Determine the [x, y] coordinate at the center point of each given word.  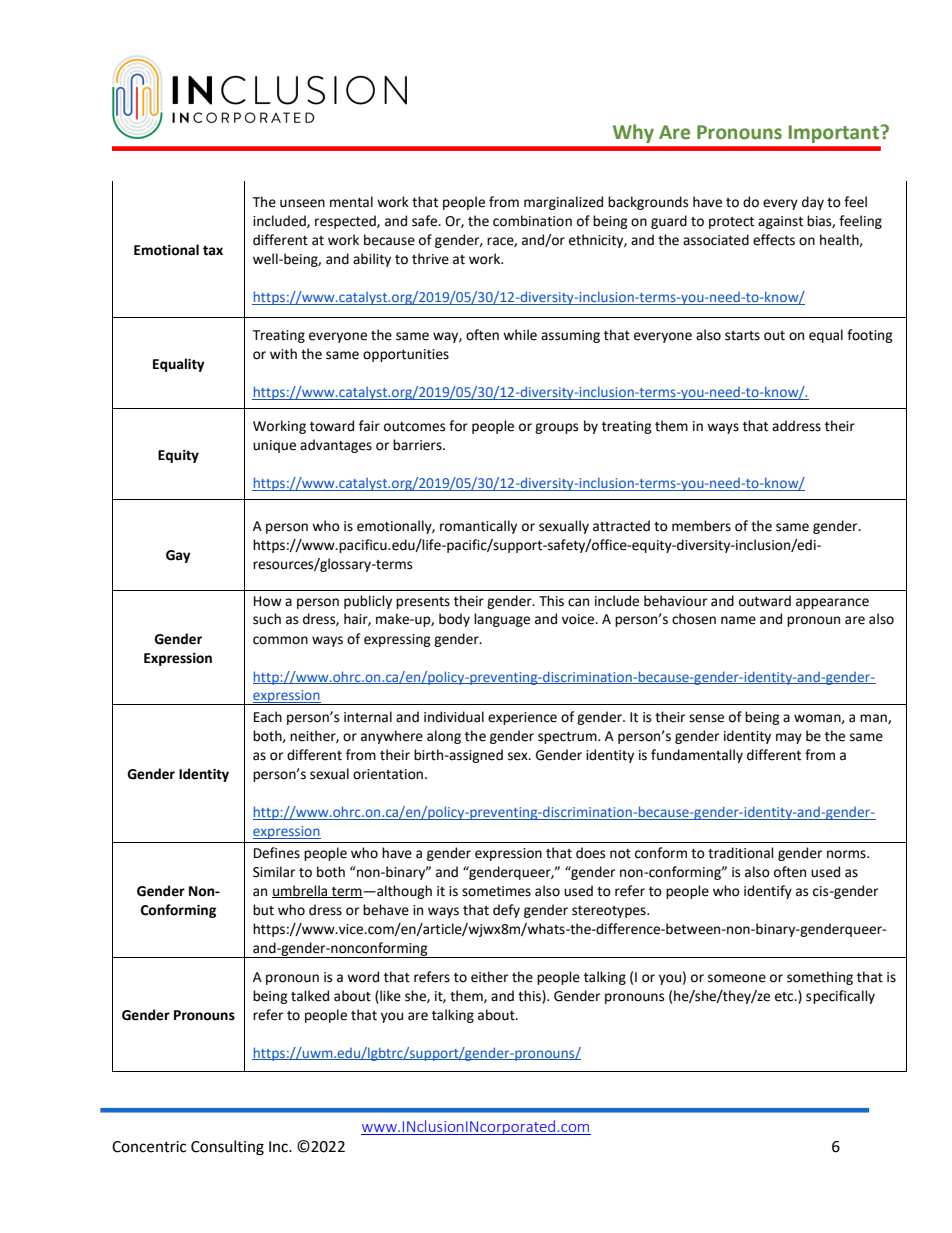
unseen [302, 203]
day [813, 203]
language [502, 620]
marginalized [563, 203]
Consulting [227, 1148]
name [738, 620]
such [267, 619]
